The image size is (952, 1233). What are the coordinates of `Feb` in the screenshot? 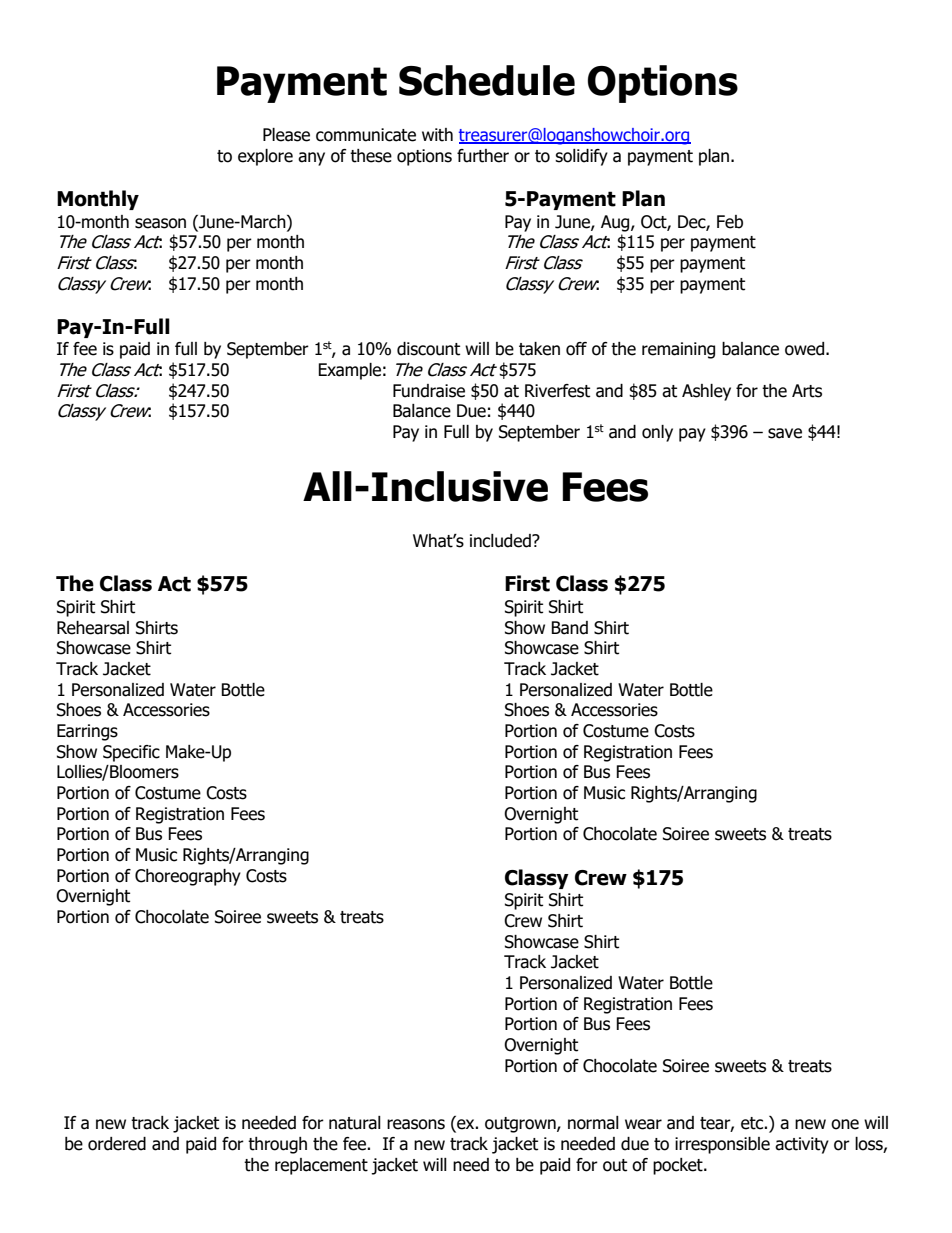 It's located at (730, 222).
